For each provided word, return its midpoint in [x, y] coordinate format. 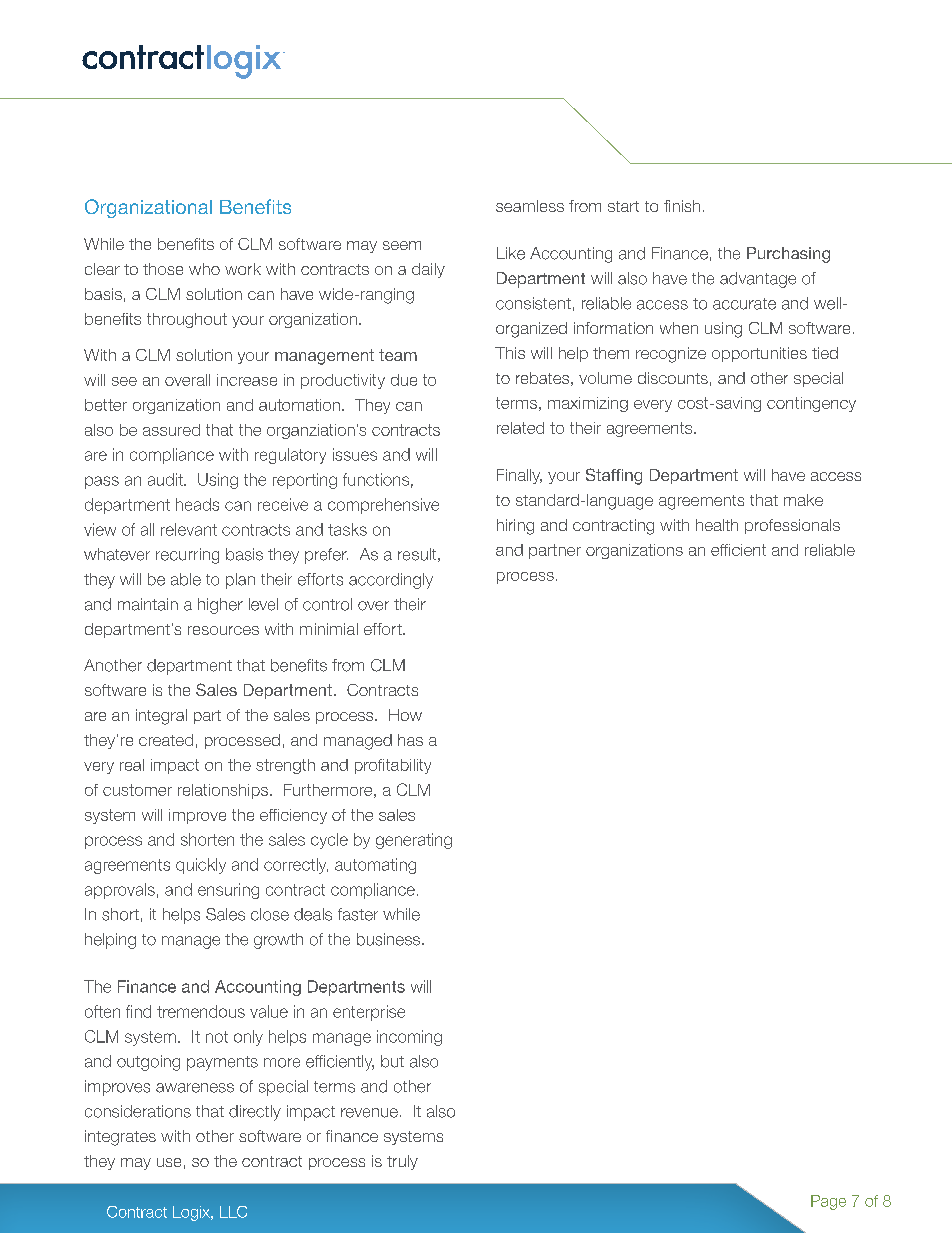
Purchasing [788, 255]
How [405, 715]
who [204, 269]
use [169, 1162]
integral [161, 717]
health [717, 525]
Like [511, 253]
